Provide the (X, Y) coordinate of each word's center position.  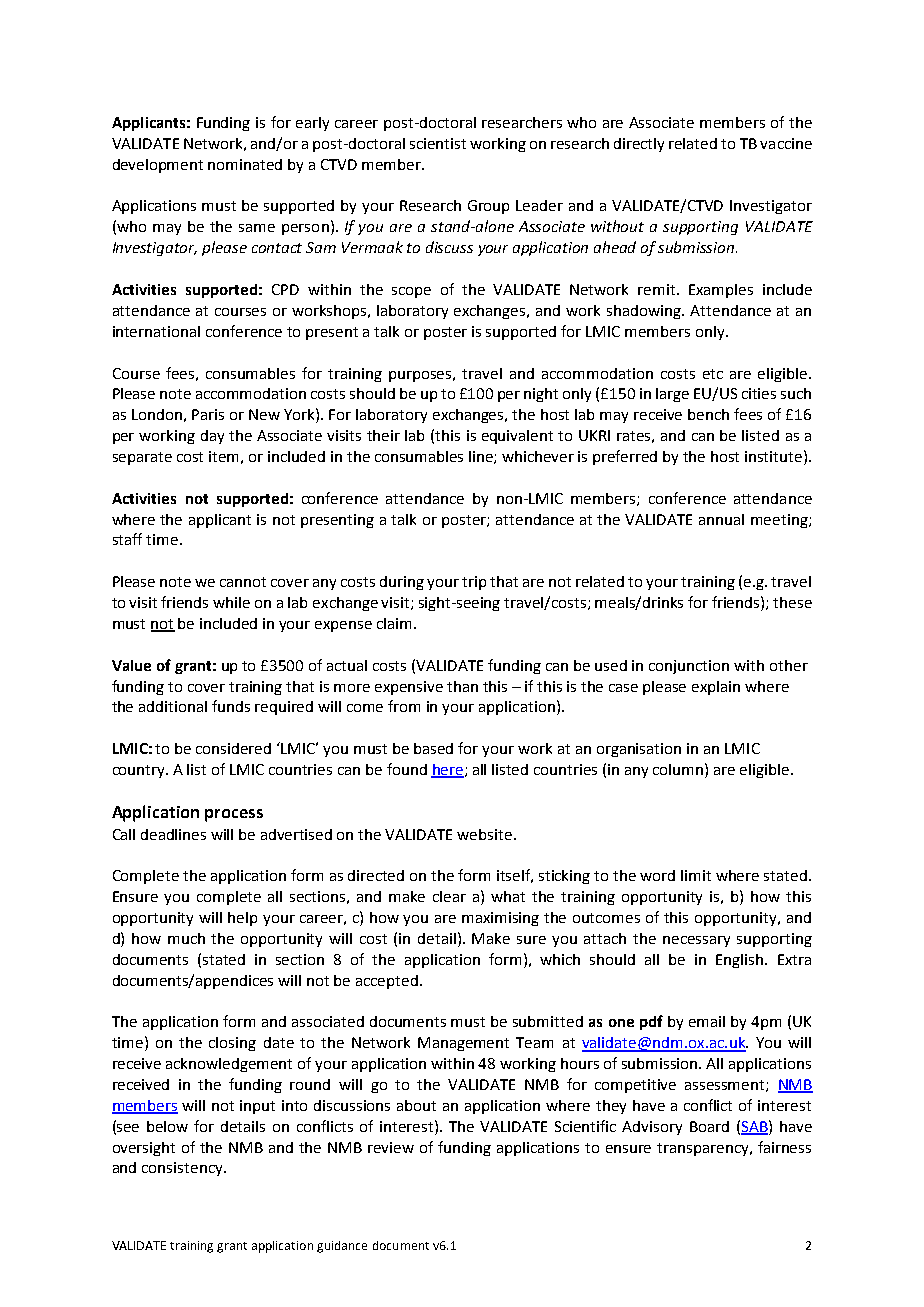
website (484, 834)
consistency (183, 1169)
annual (721, 519)
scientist (438, 143)
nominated (245, 164)
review (391, 1147)
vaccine (786, 143)
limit (696, 875)
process (234, 815)
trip (474, 583)
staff (127, 539)
